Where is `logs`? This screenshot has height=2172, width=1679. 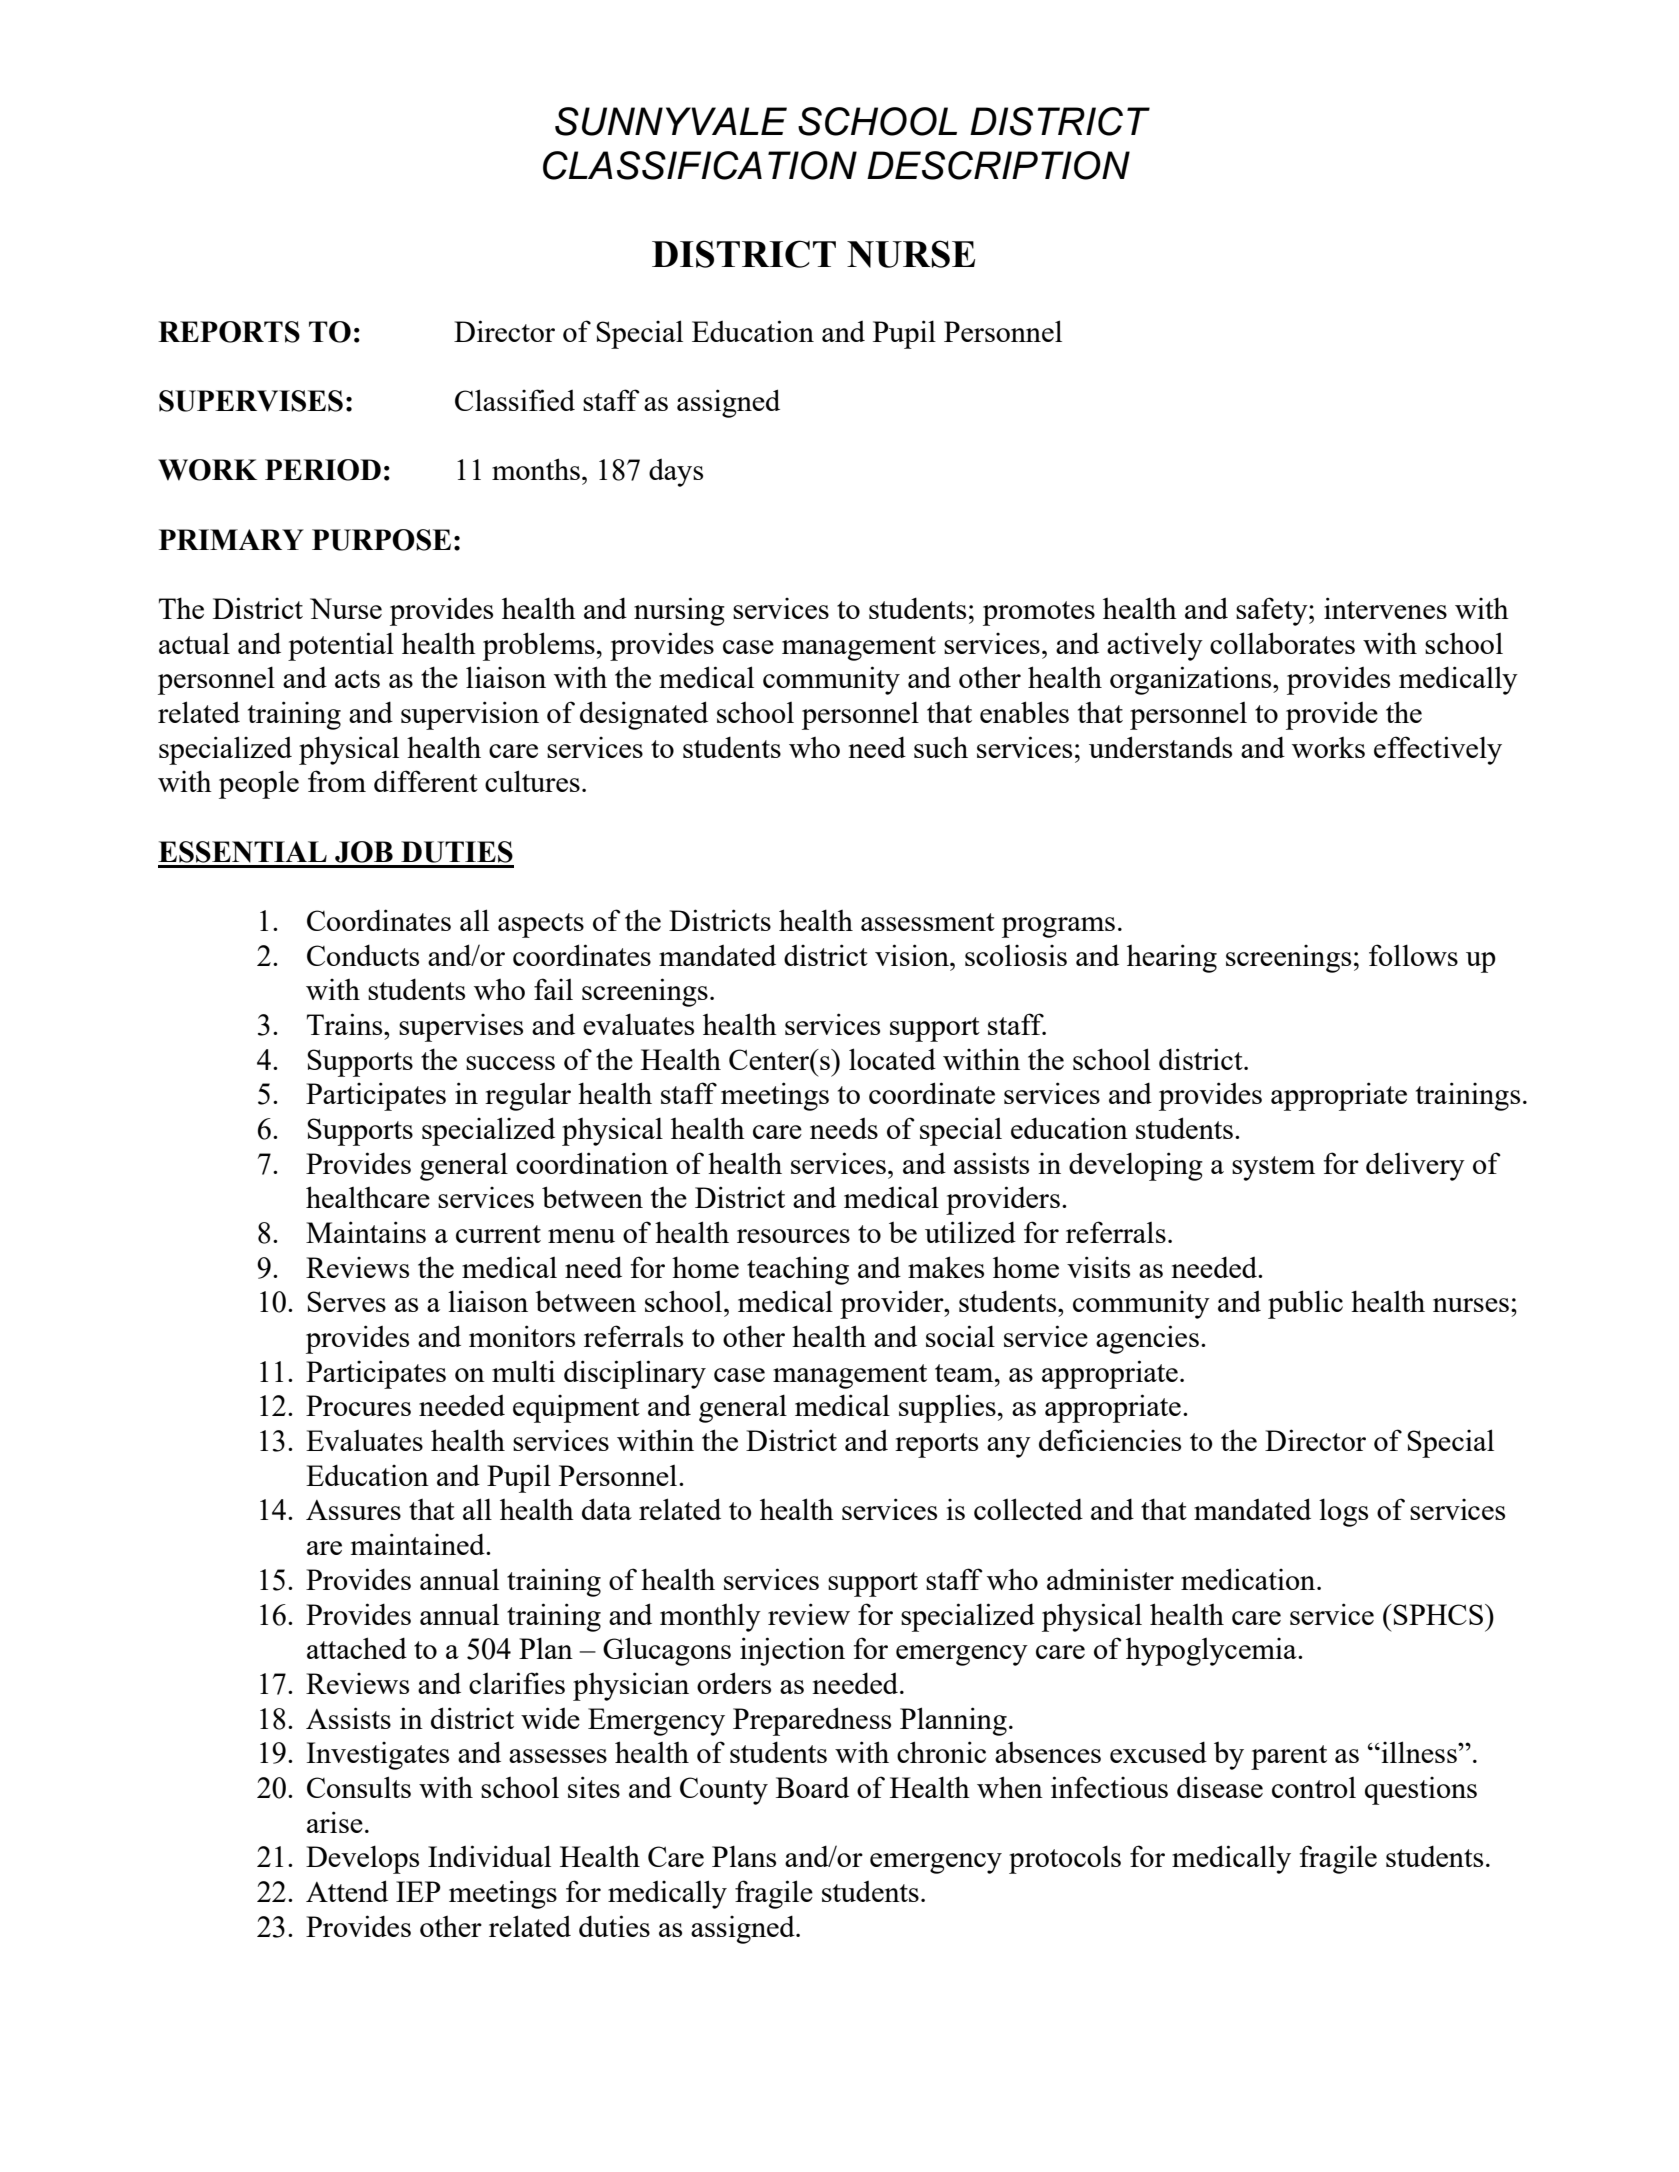 logs is located at coordinates (1343, 1512).
